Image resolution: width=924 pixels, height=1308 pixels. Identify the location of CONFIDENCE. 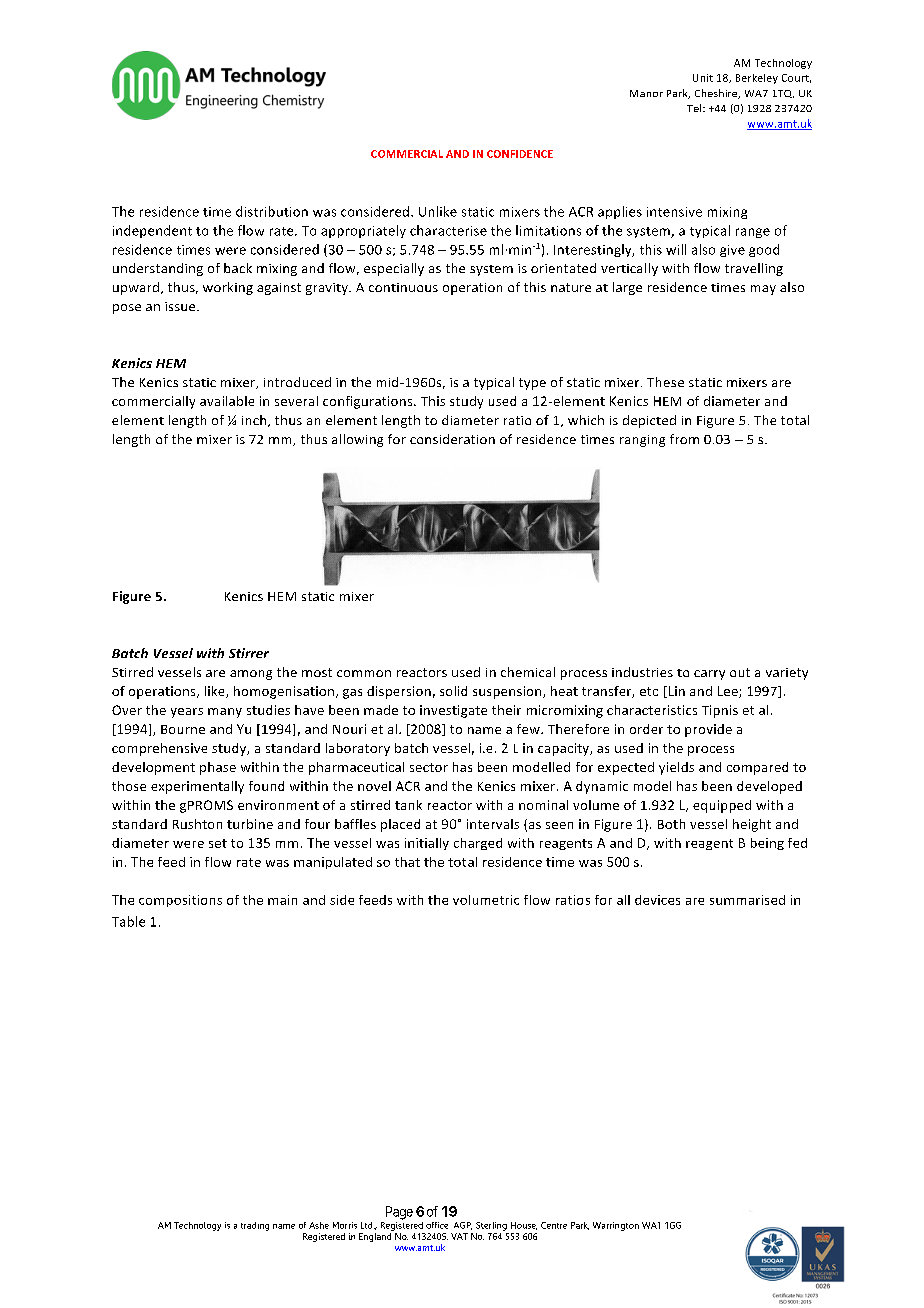
(520, 154).
